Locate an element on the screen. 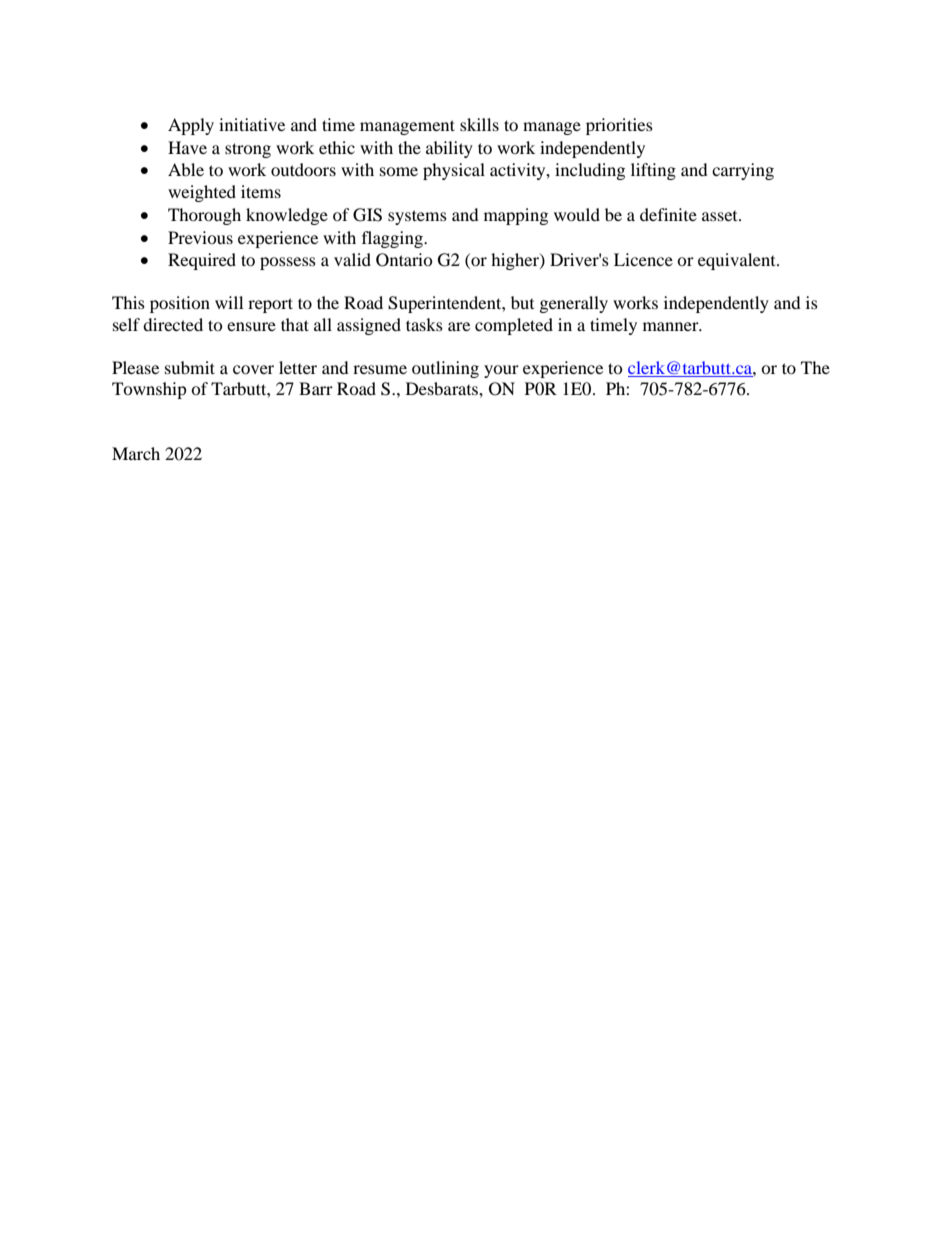 The width and height of the screenshot is (952, 1233). skills is located at coordinates (479, 124).
